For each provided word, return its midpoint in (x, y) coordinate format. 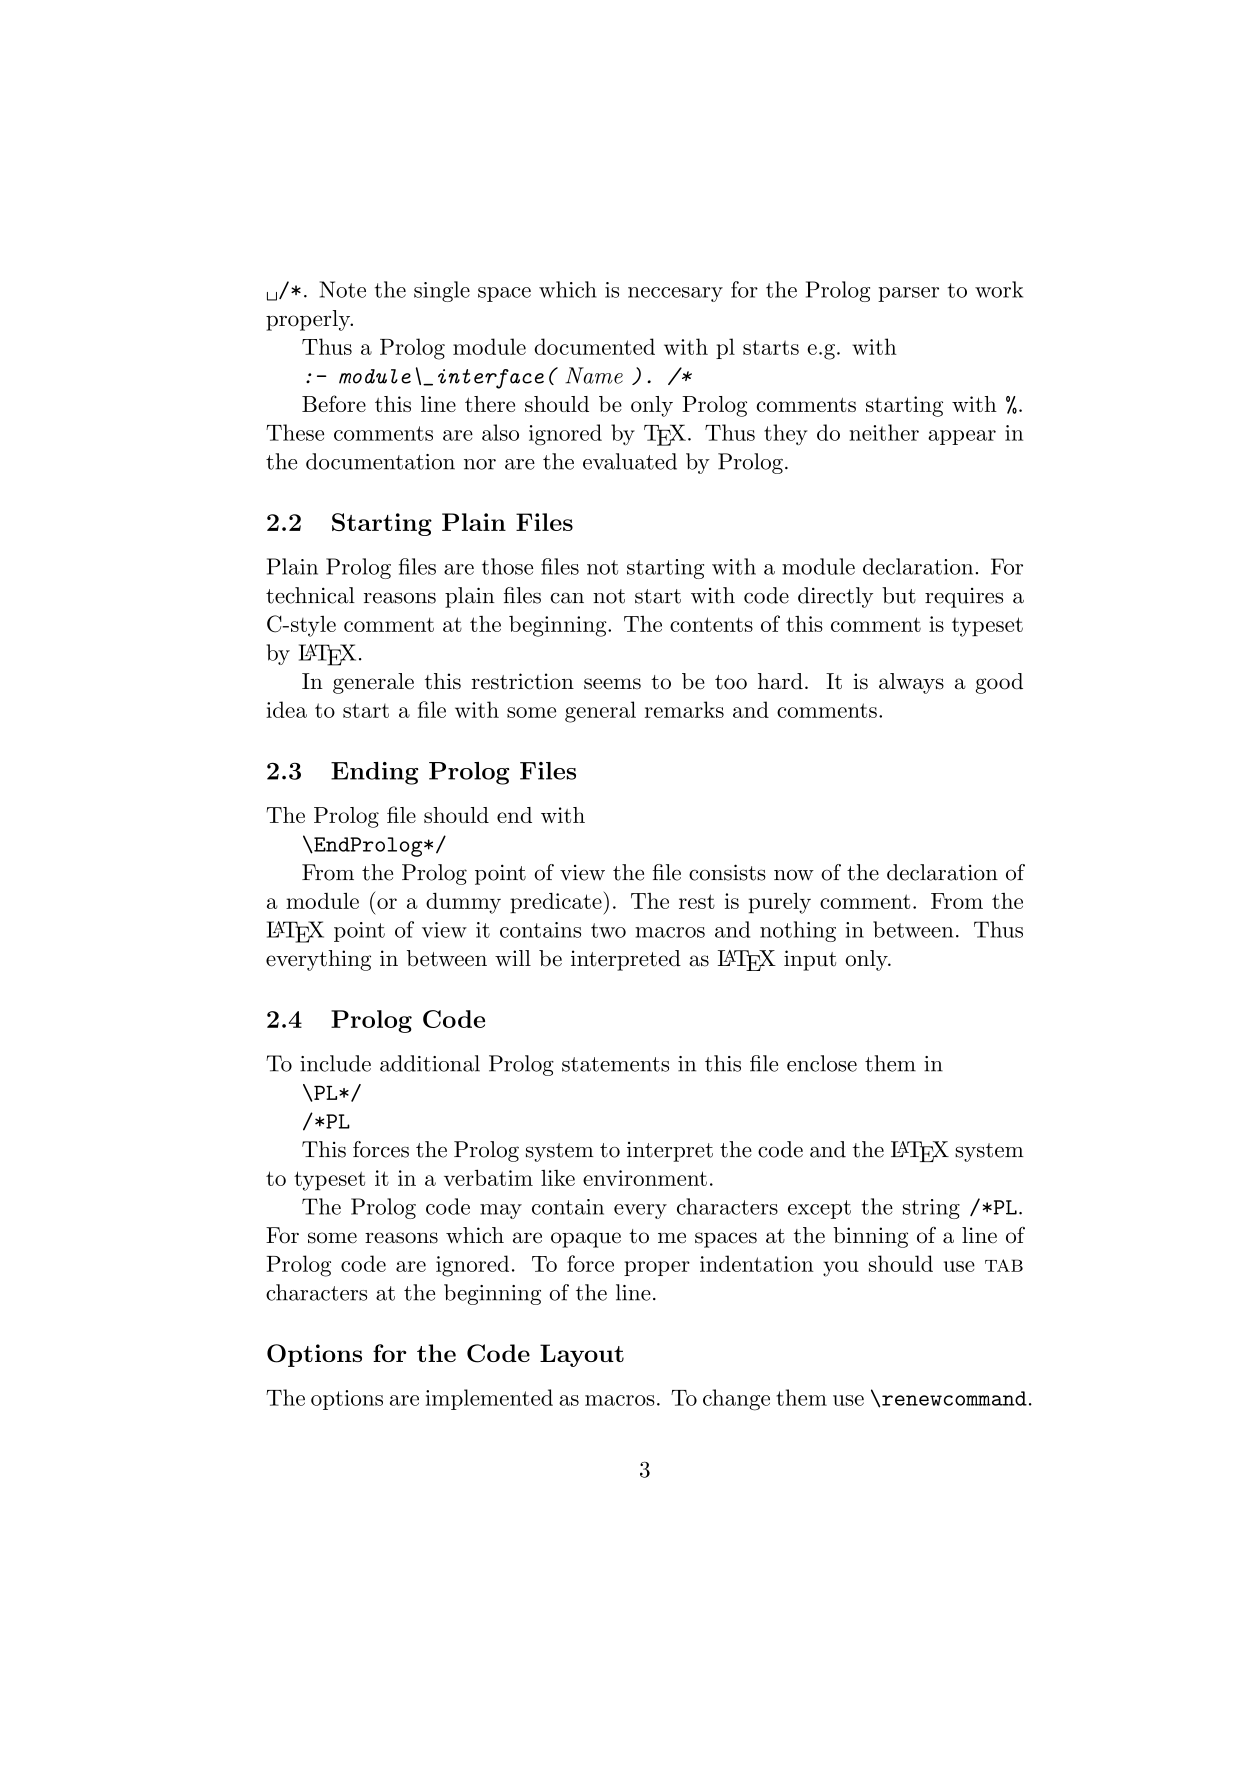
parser (908, 294)
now (794, 875)
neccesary (675, 294)
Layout (582, 1355)
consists (727, 872)
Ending (375, 773)
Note (343, 289)
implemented (489, 1399)
